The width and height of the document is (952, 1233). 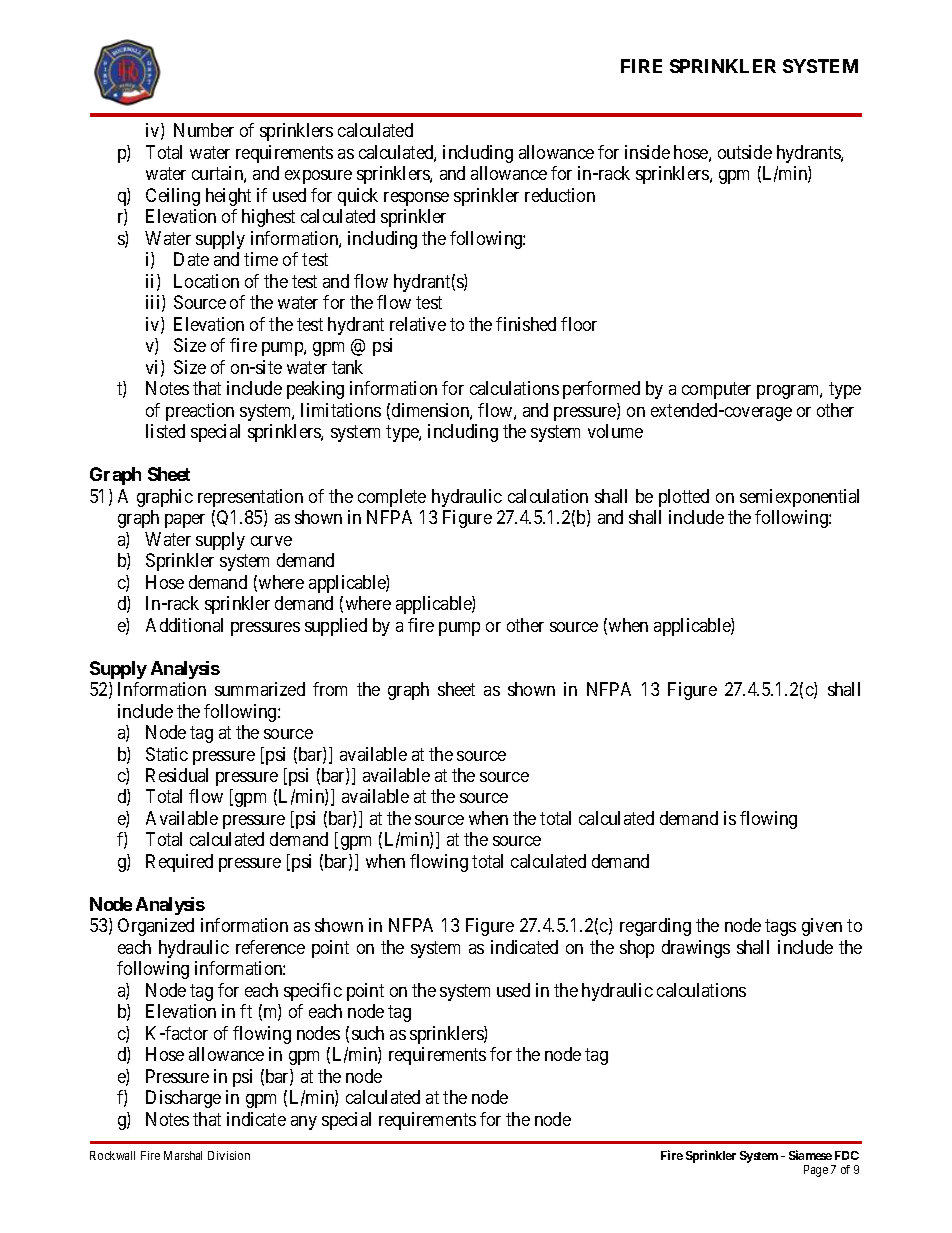 What do you see at coordinates (696, 949) in the document?
I see `drawings` at bounding box center [696, 949].
